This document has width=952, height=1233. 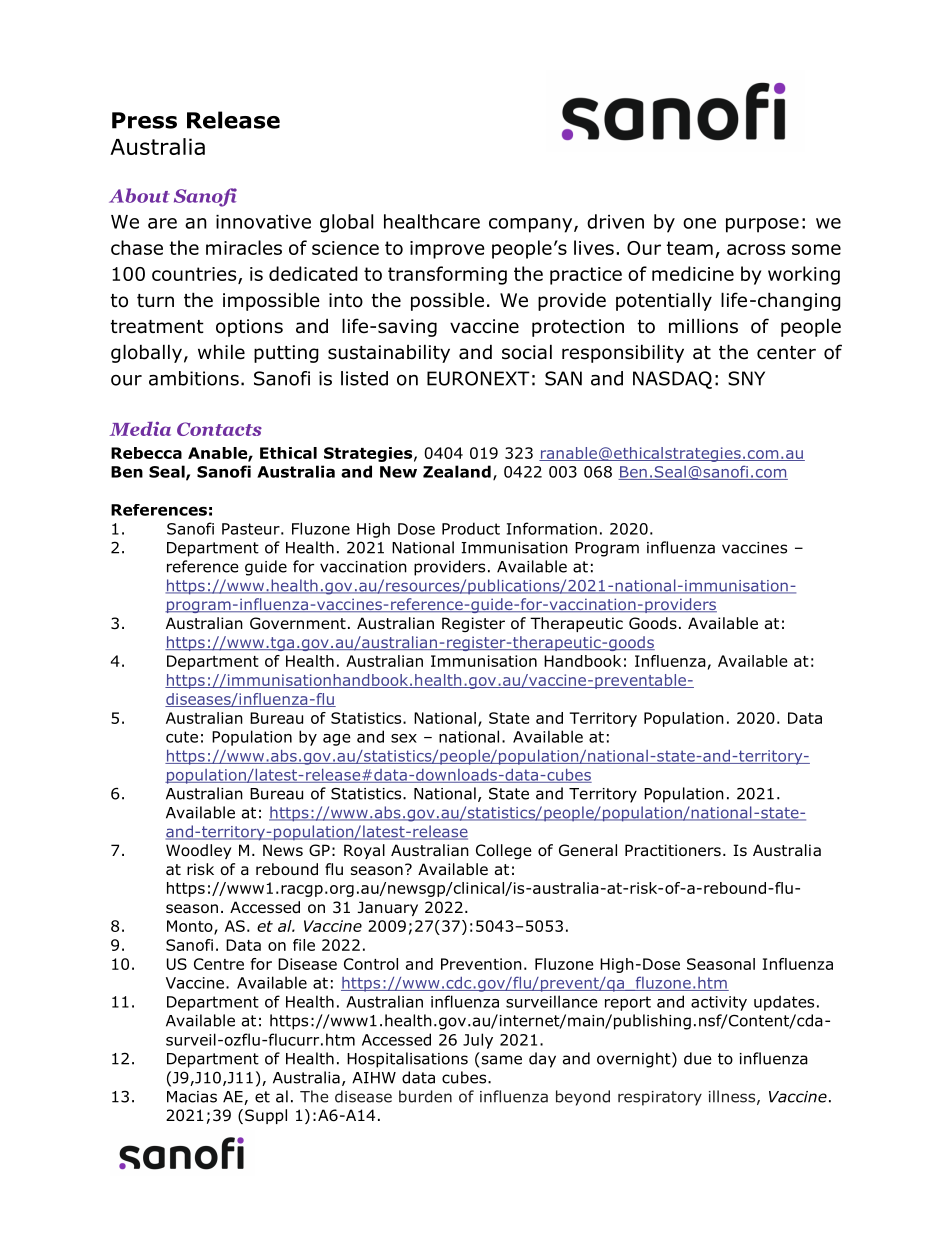 I want to click on Information, so click(x=552, y=528).
